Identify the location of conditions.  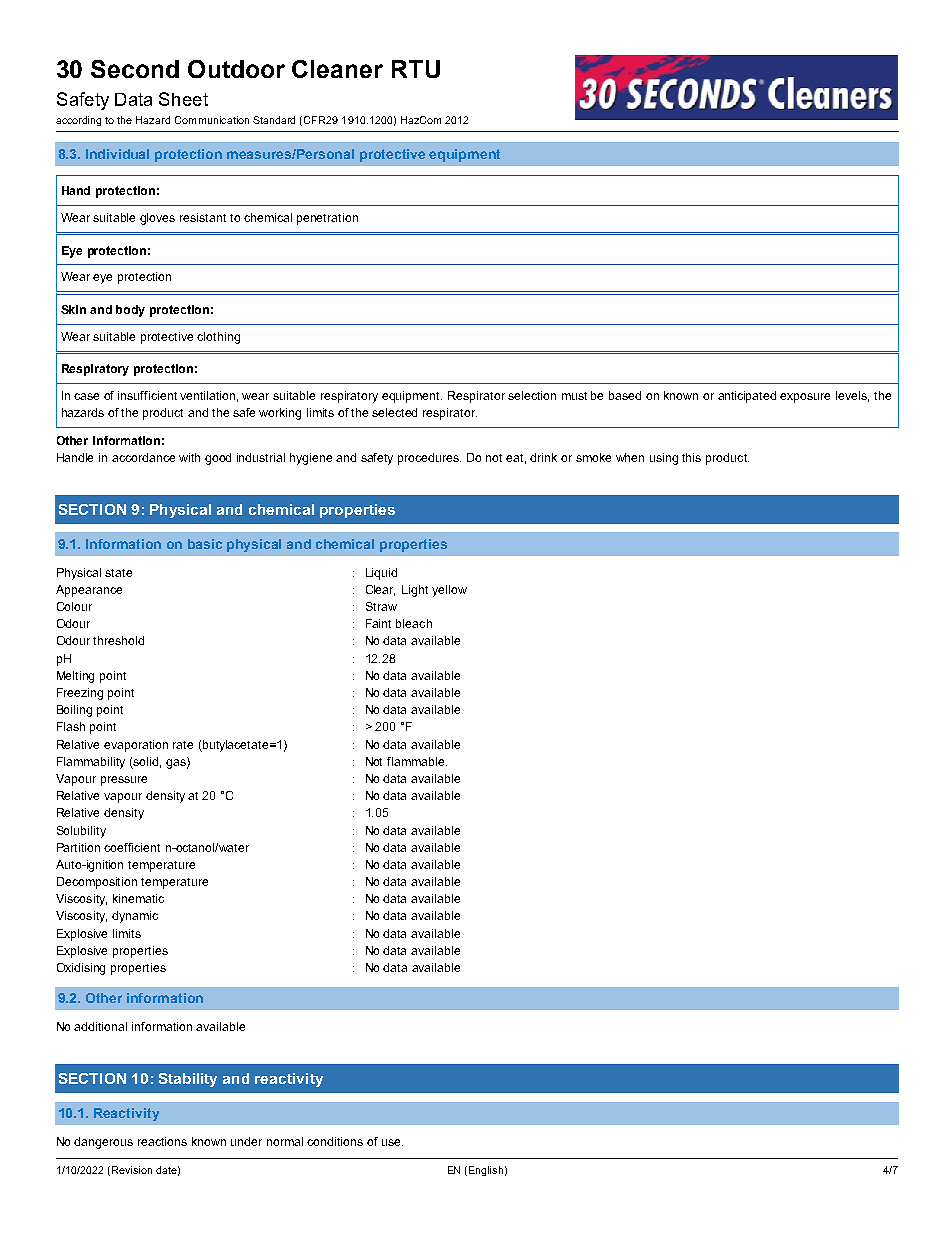
(335, 1141).
